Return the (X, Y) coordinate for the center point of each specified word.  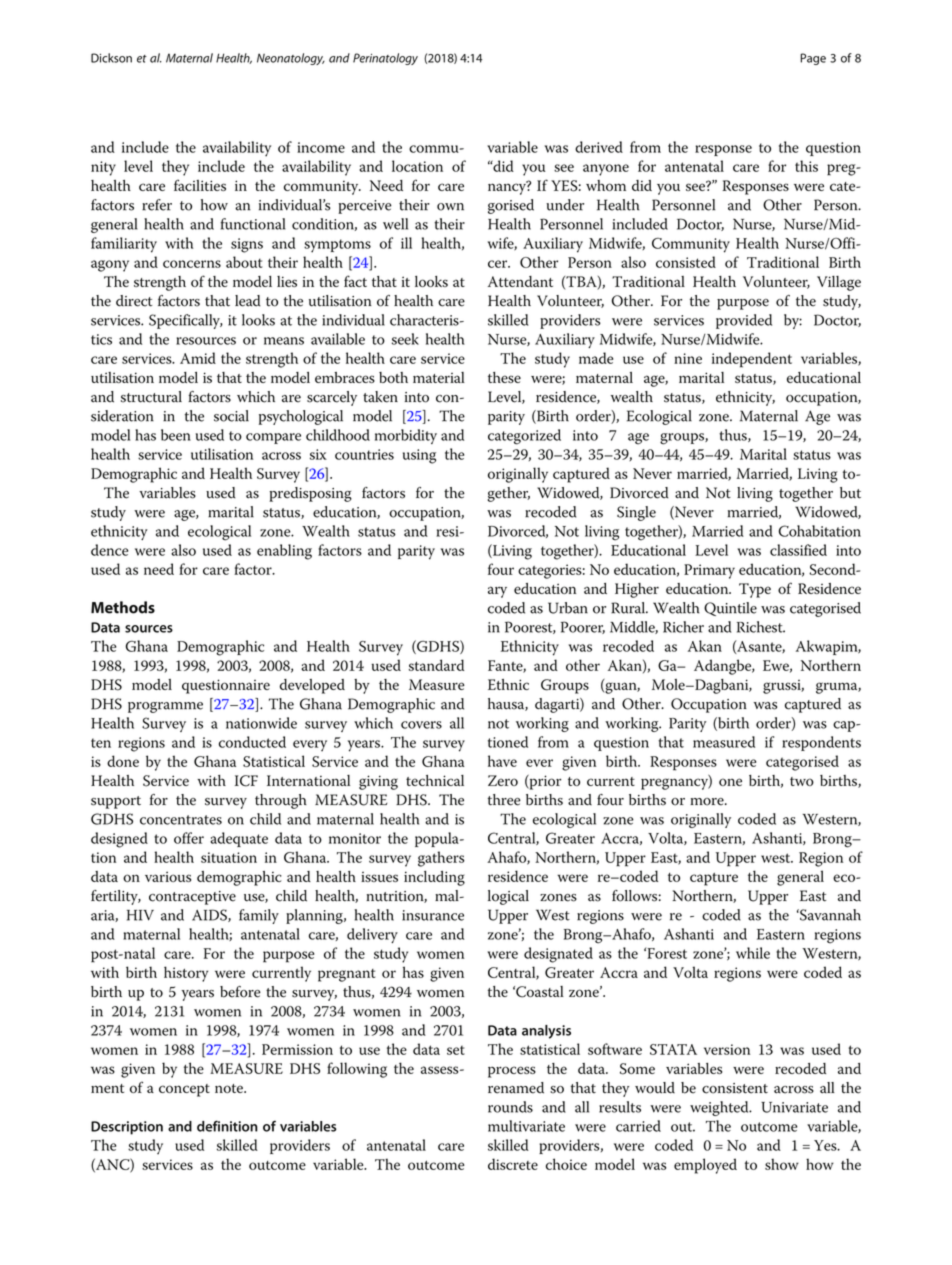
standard (436, 665)
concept (184, 1090)
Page (813, 59)
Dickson (111, 58)
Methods (123, 607)
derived (599, 147)
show (782, 1164)
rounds (510, 1107)
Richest (761, 627)
